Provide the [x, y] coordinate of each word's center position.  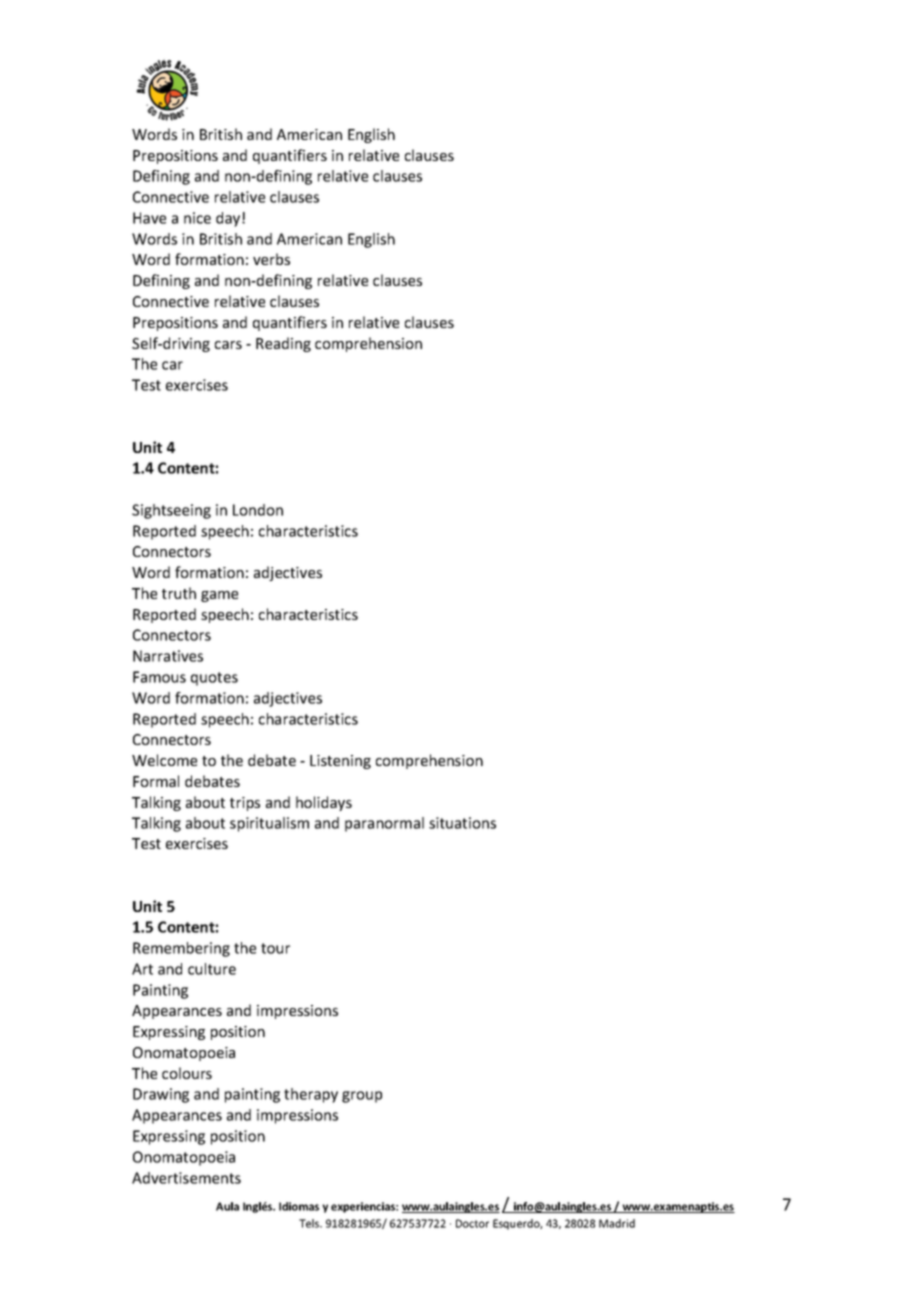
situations [462, 823]
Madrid [617, 1223]
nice [197, 218]
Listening [340, 762]
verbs [271, 259]
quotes [214, 679]
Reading [283, 344]
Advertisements [186, 1178]
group [362, 1097]
